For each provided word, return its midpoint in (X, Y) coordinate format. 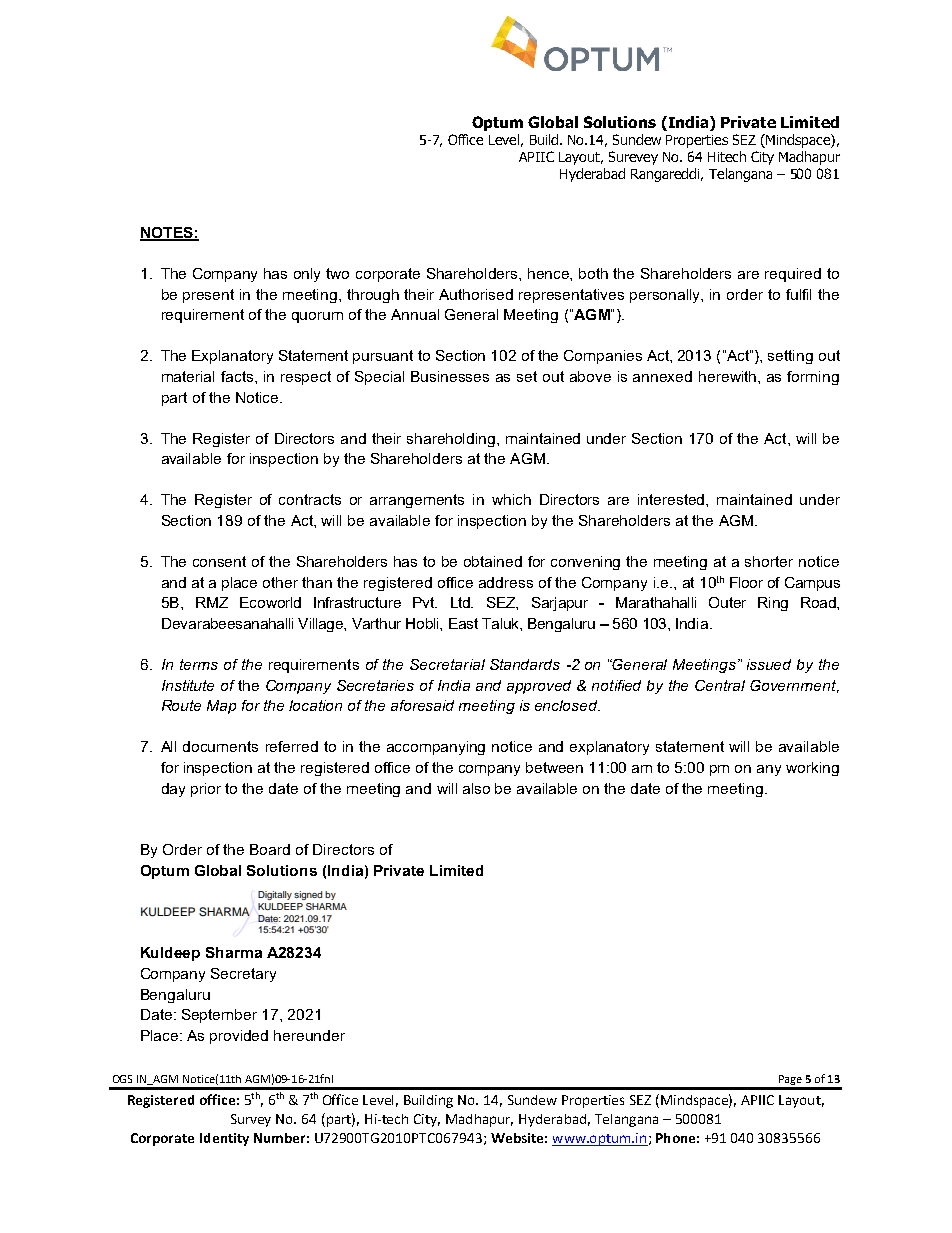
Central (720, 685)
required (793, 275)
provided (239, 1037)
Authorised (476, 294)
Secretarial (447, 664)
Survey (251, 1120)
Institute (188, 685)
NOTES (167, 233)
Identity (224, 1139)
